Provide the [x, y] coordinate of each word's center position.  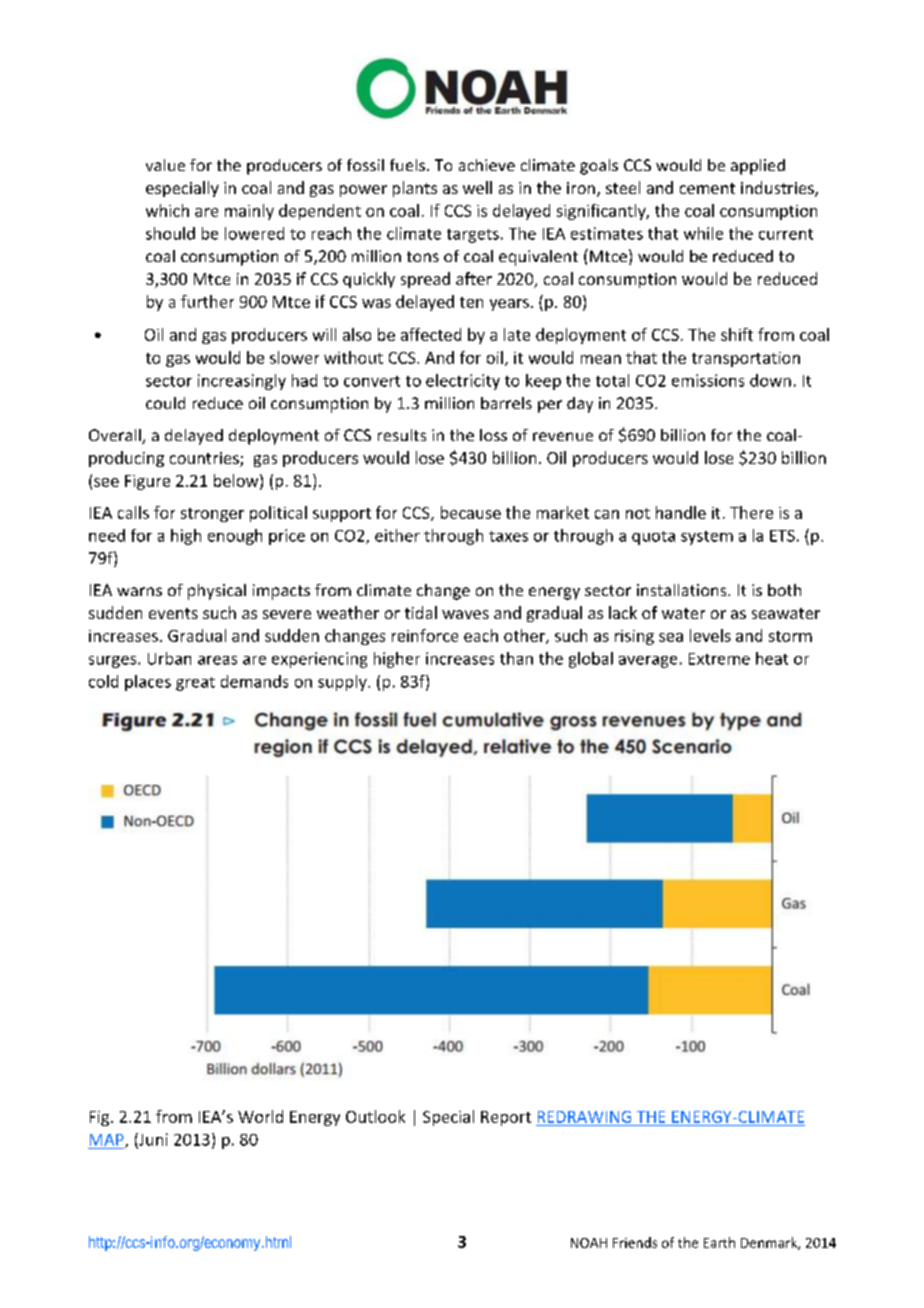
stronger [212, 515]
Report [506, 1118]
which [167, 210]
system [707, 538]
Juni [152, 1140]
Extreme [719, 659]
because [471, 512]
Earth [719, 1242]
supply [343, 683]
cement [707, 188]
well [477, 187]
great [195, 684]
